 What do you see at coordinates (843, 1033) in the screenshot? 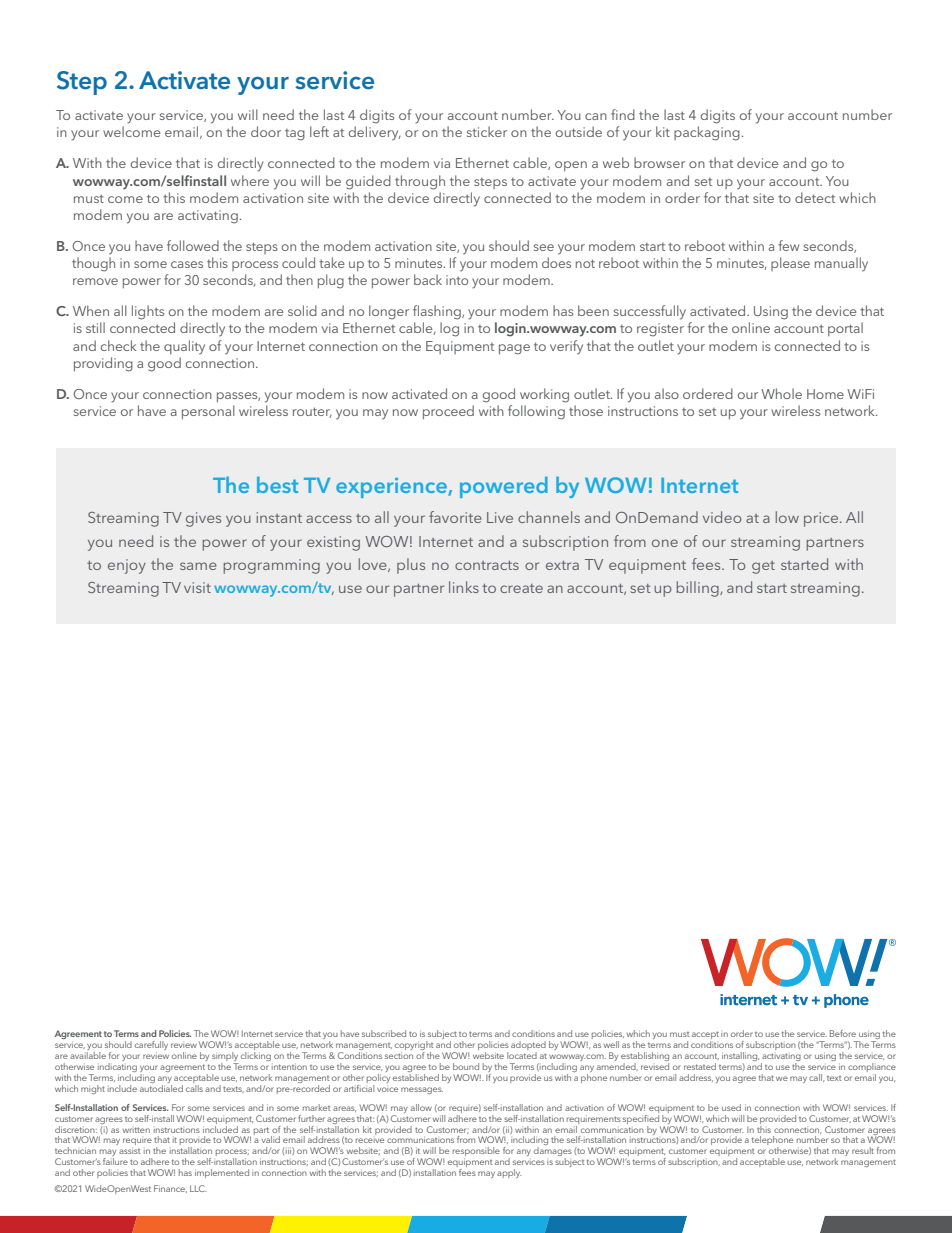
I see `Before` at bounding box center [843, 1033].
